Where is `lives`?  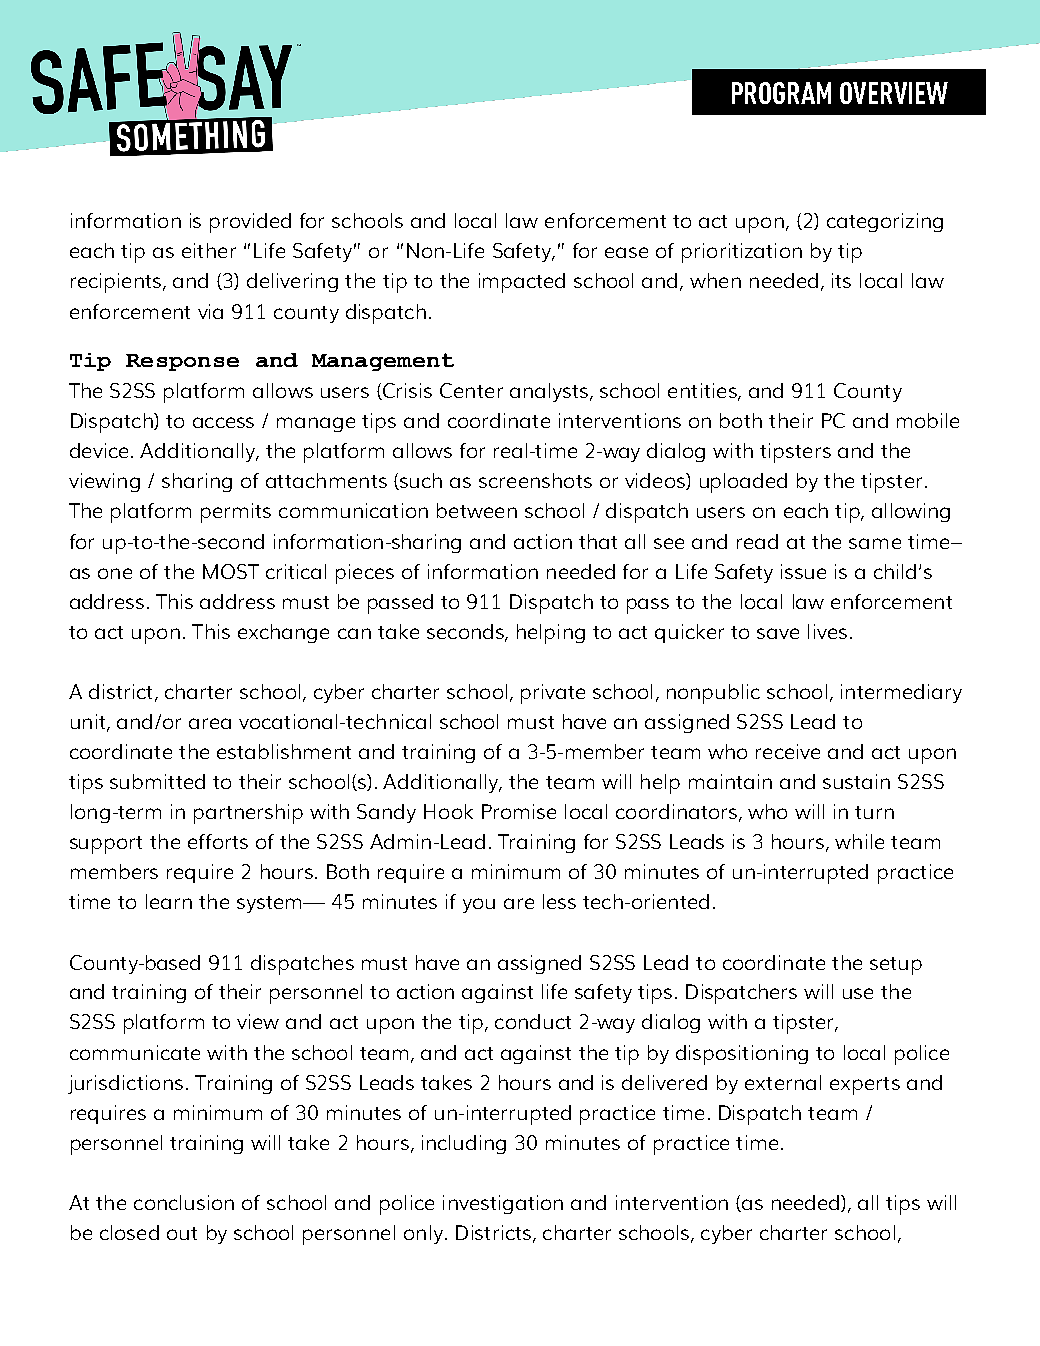 lives is located at coordinates (827, 631).
